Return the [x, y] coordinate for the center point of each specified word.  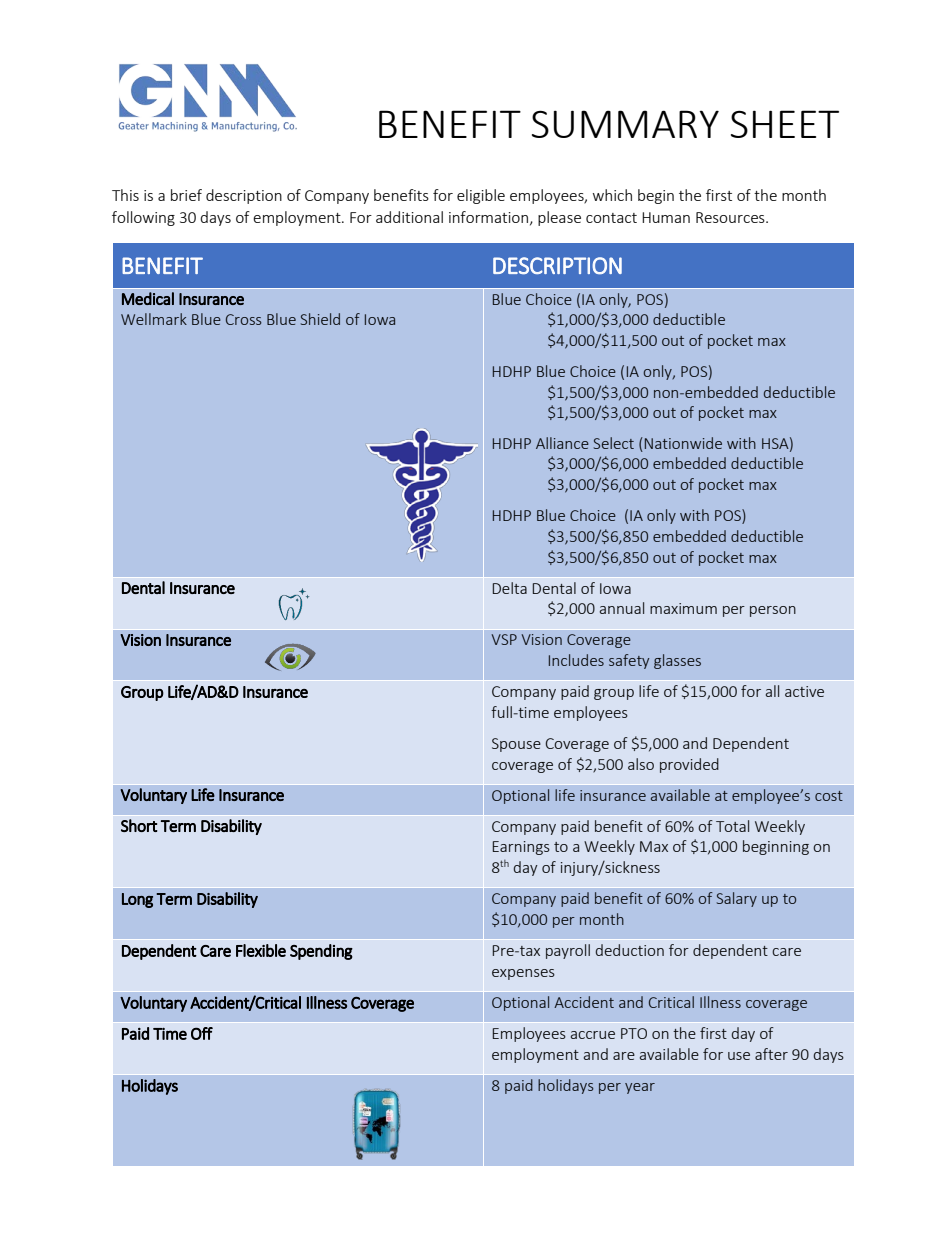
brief [186, 195]
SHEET [785, 124]
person [773, 611]
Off [202, 1033]
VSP [504, 639]
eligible [481, 196]
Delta [510, 588]
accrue [593, 1035]
